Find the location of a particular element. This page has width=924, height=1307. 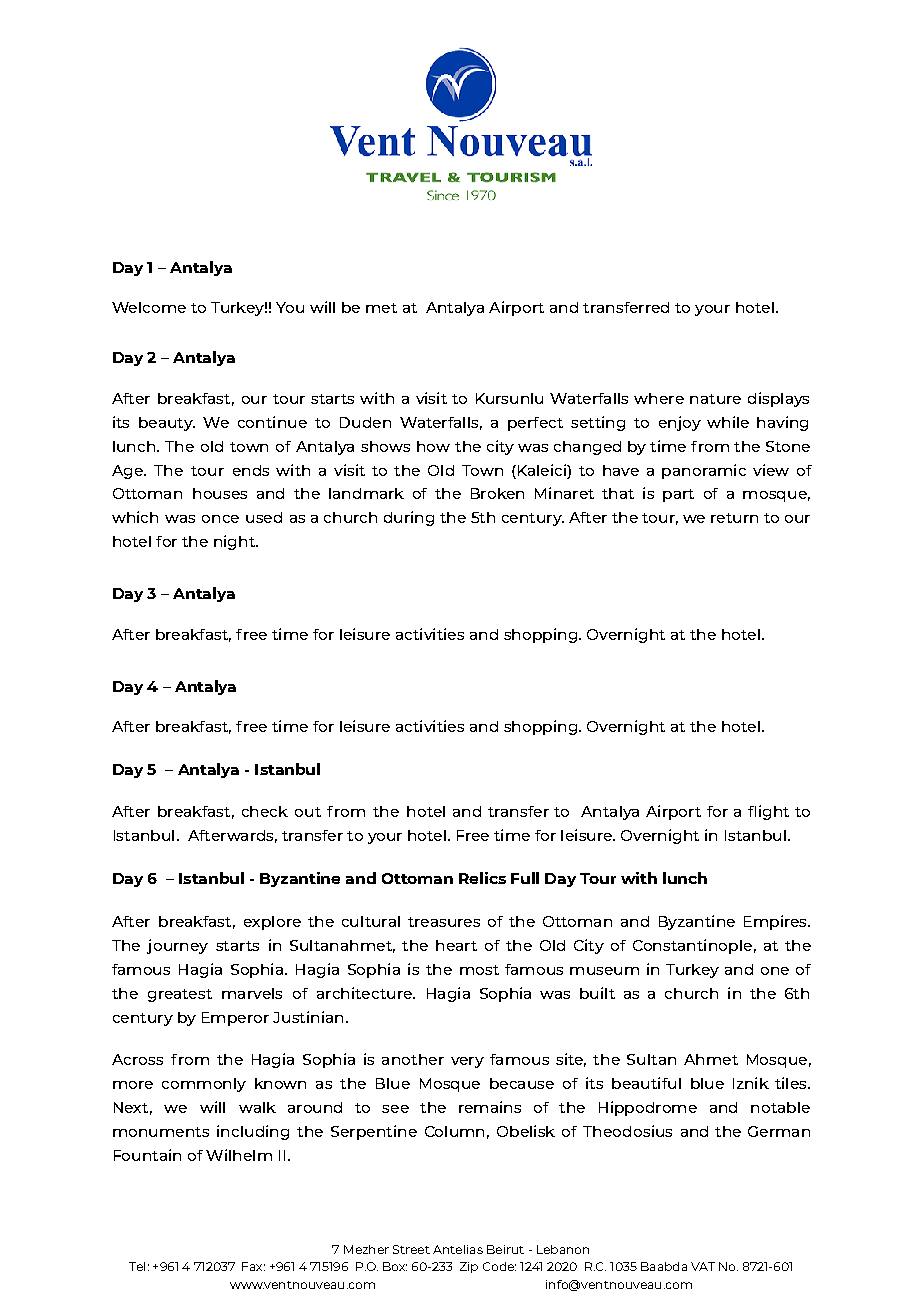

VAT is located at coordinates (703, 1266).
